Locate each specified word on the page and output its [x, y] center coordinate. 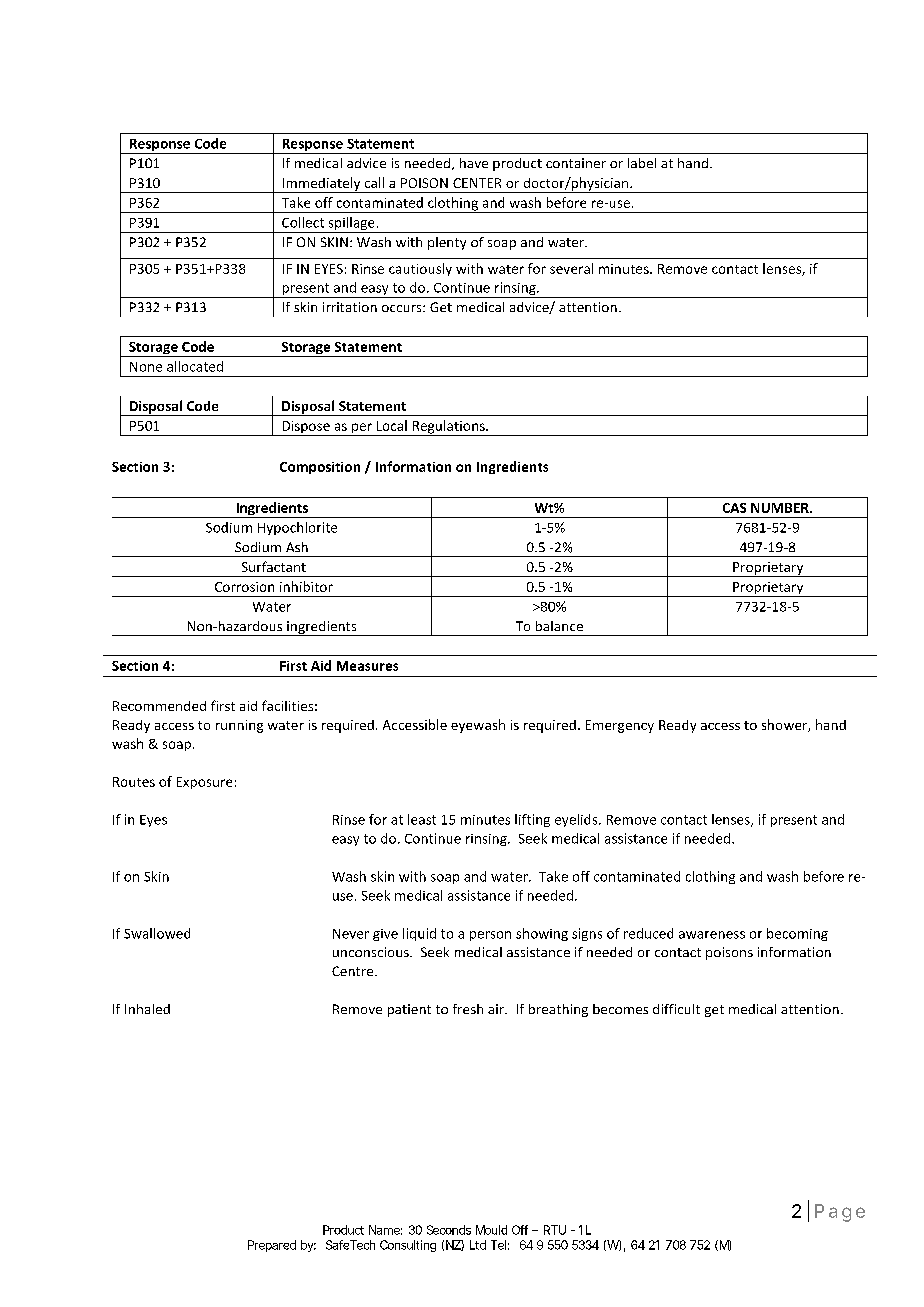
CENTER [477, 183]
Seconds [449, 1230]
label [642, 163]
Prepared [272, 1246]
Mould [491, 1230]
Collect [303, 222]
